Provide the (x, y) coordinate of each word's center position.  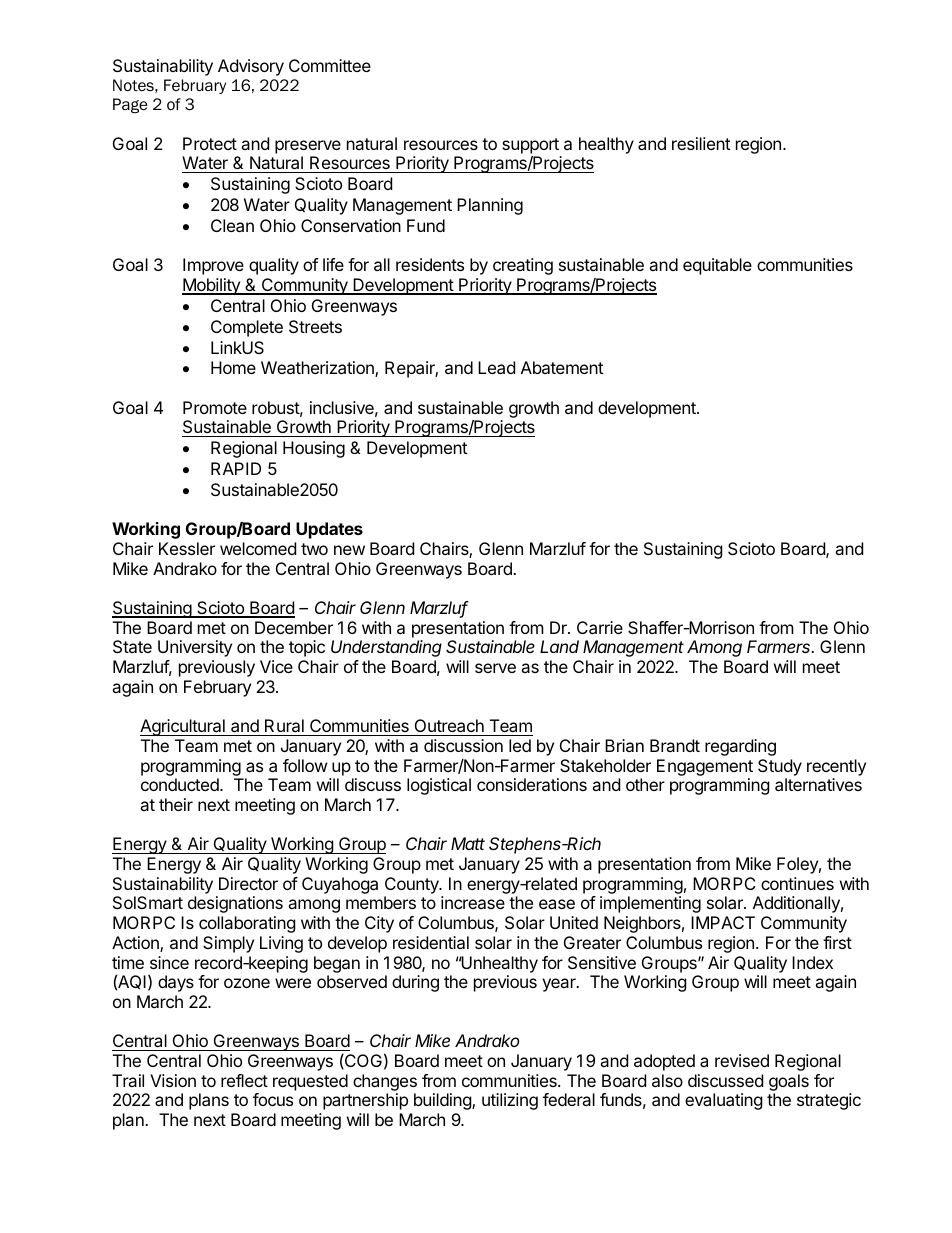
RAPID (236, 468)
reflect (244, 1080)
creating (523, 266)
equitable (717, 266)
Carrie (600, 627)
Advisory (251, 67)
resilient (701, 143)
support (530, 146)
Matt (468, 843)
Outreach (449, 725)
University (195, 648)
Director (248, 883)
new (349, 550)
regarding (740, 747)
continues (797, 883)
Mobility (212, 286)
